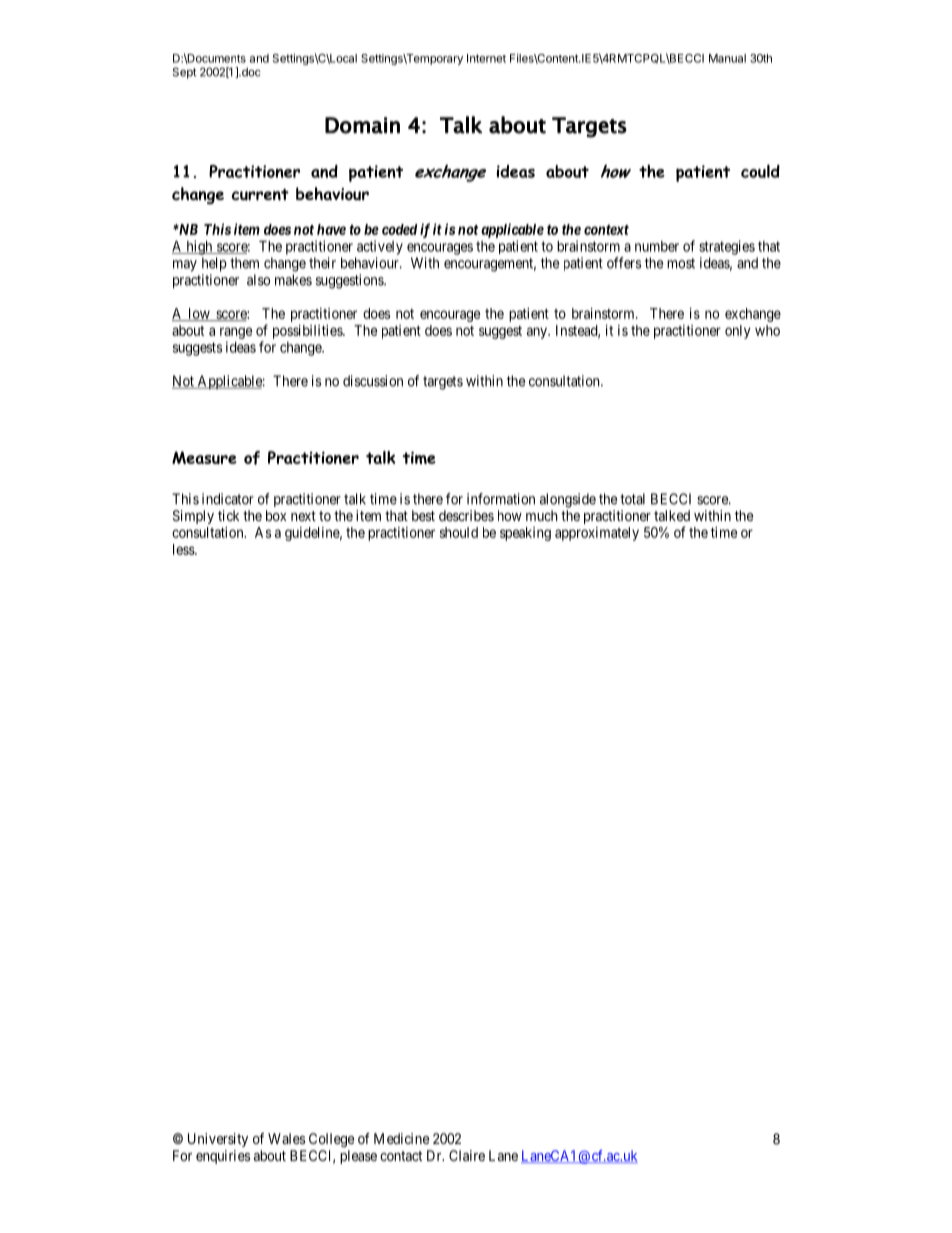  What do you see at coordinates (727, 58) in the screenshot?
I see `Manual` at bounding box center [727, 58].
